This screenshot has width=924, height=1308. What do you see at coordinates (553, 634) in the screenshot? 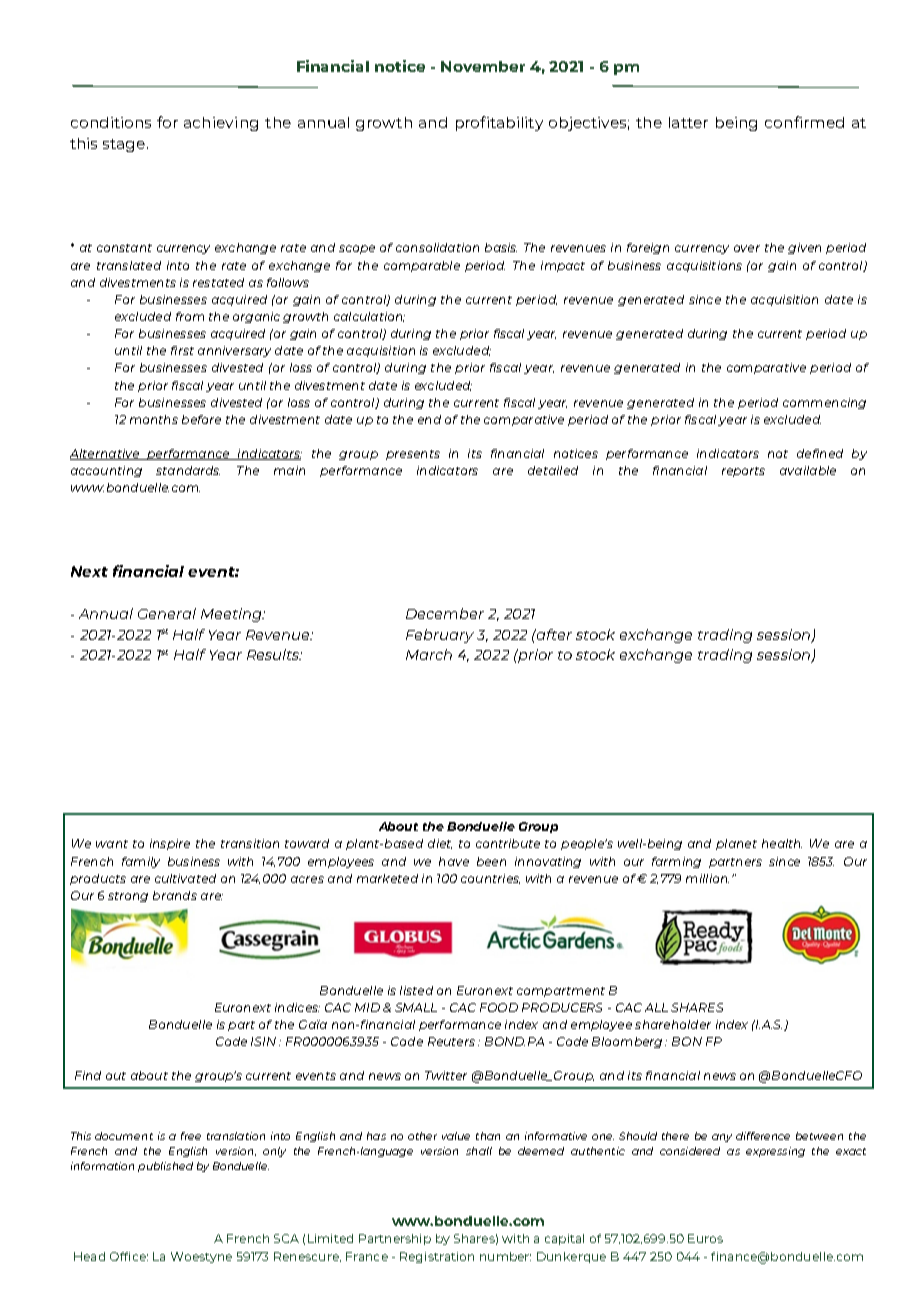
I see `after` at bounding box center [553, 634].
